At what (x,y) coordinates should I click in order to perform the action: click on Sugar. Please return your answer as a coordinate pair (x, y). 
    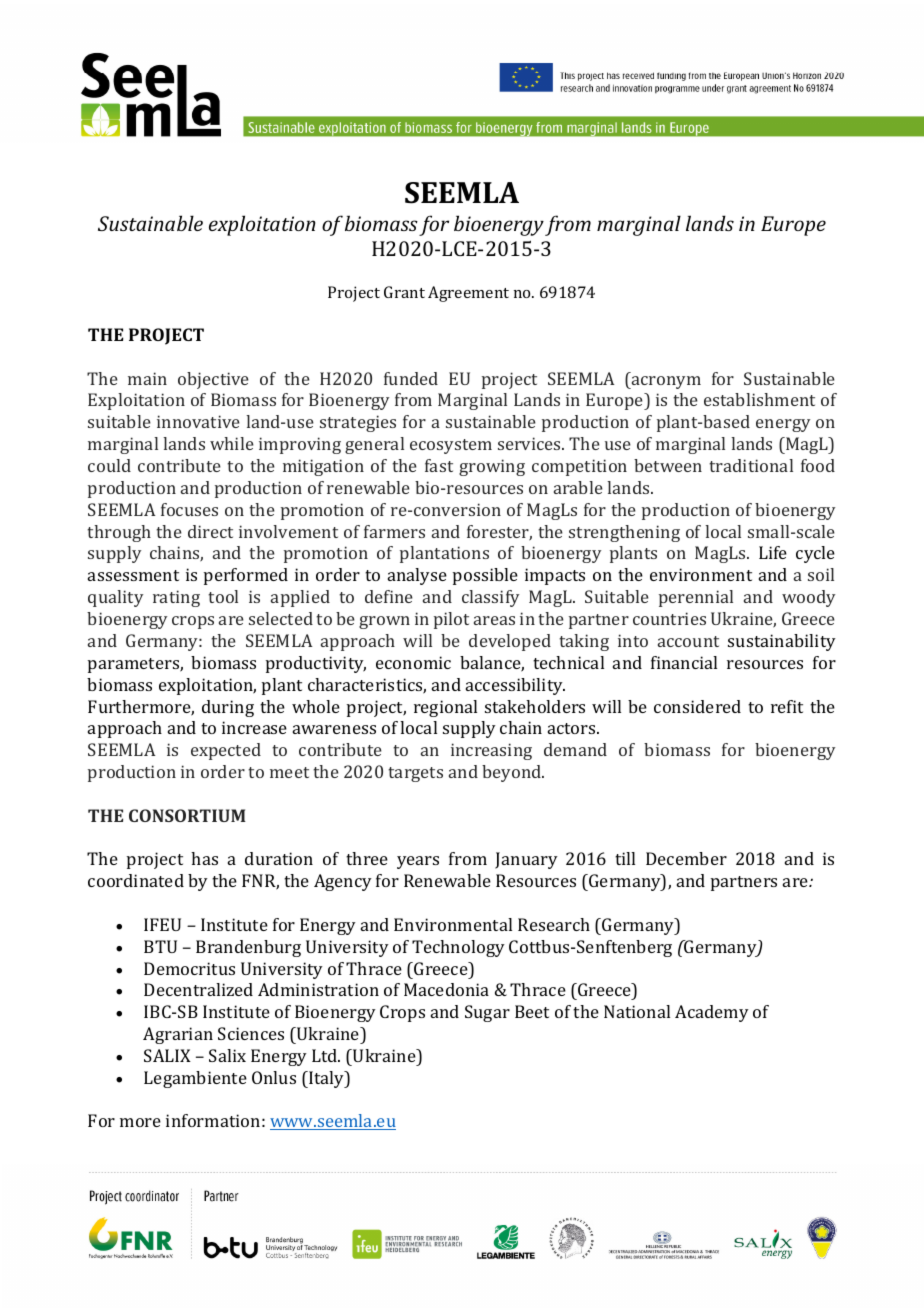
    Looking at the image, I should click on (487, 1013).
